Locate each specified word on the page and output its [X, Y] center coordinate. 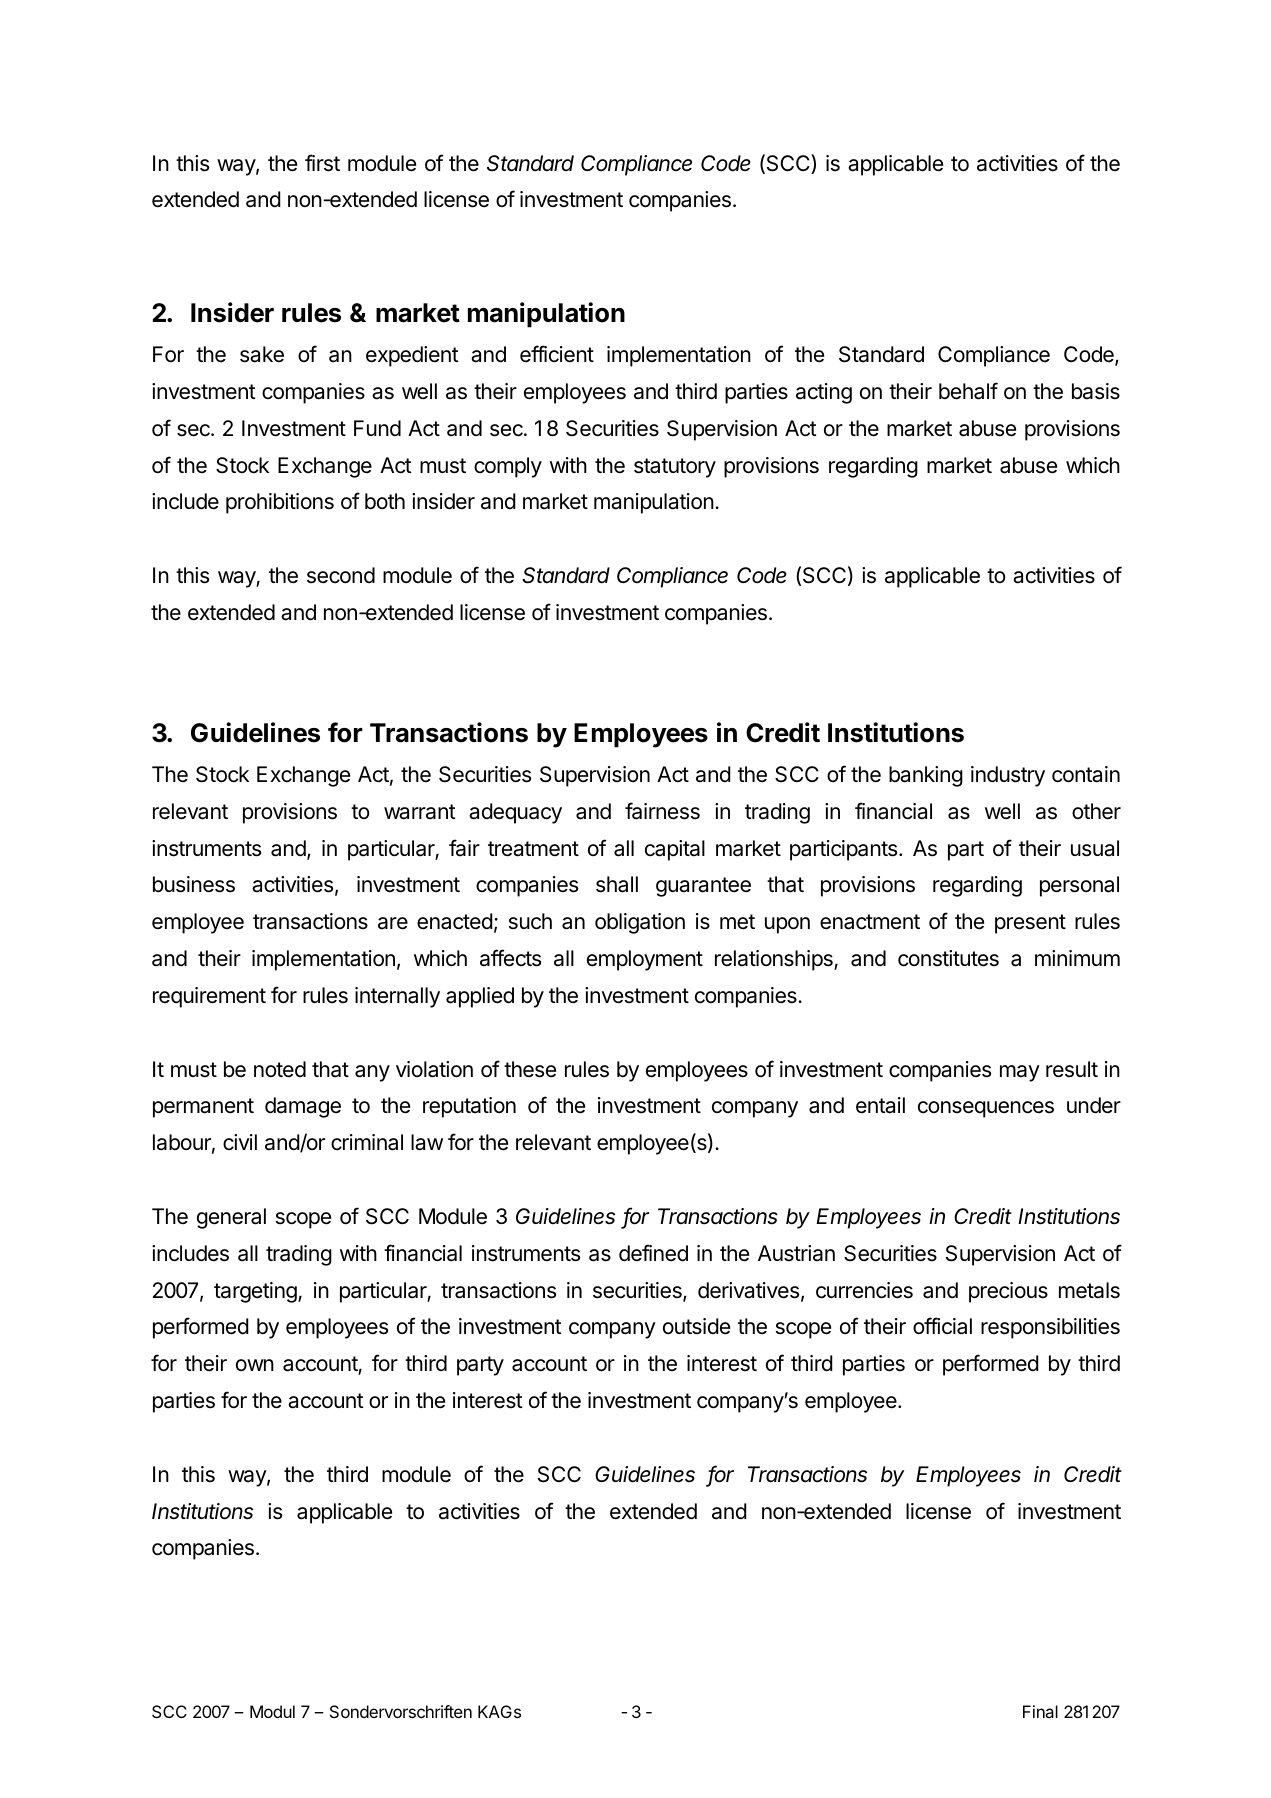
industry [1008, 776]
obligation [640, 923]
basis [1096, 391]
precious [1008, 1292]
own [255, 1365]
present [1030, 924]
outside [696, 1326]
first [322, 163]
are [393, 923]
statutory [675, 468]
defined [653, 1253]
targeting [256, 1292]
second [341, 575]
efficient [557, 354]
